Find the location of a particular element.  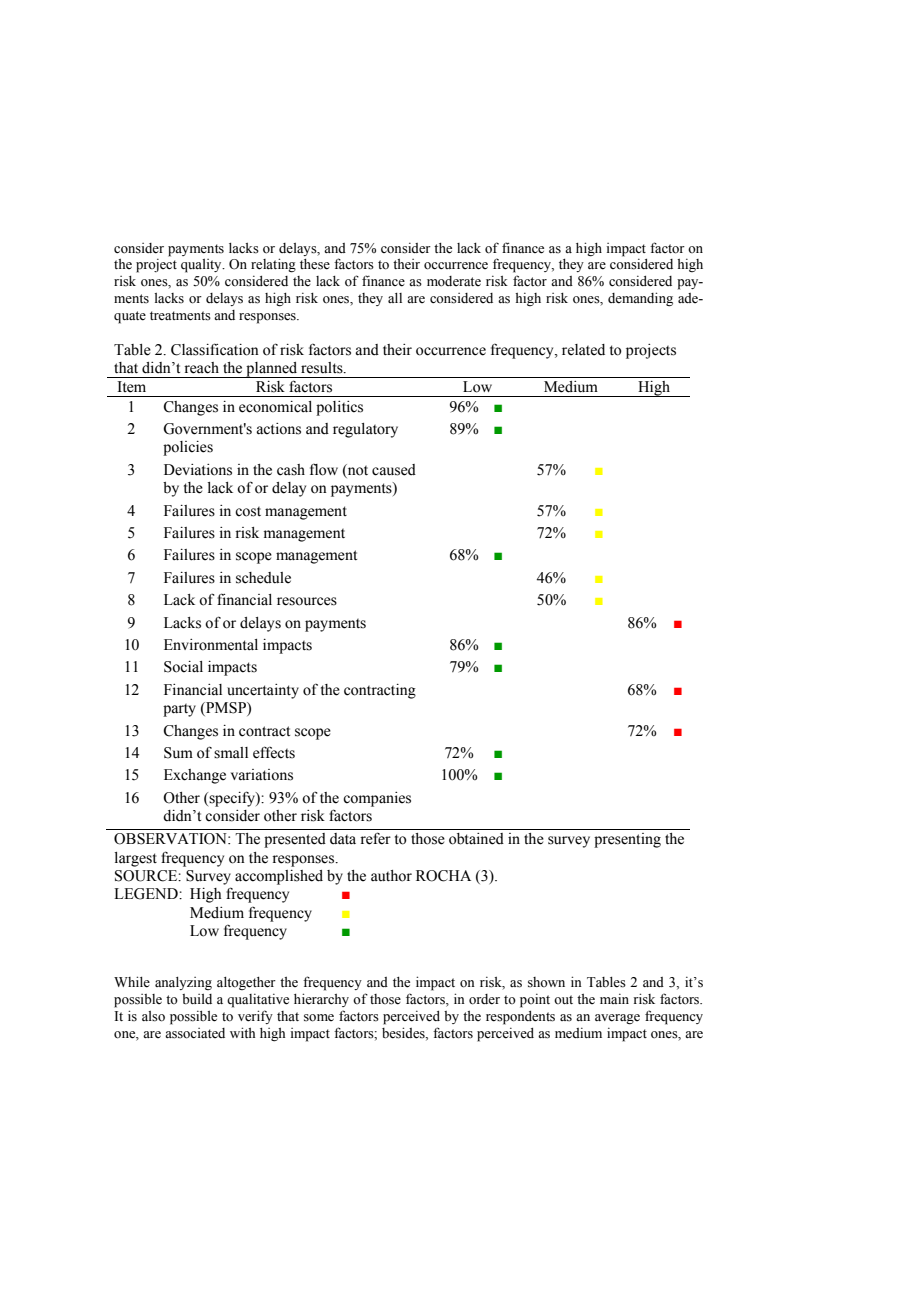

hierarchy is located at coordinates (321, 1000).
